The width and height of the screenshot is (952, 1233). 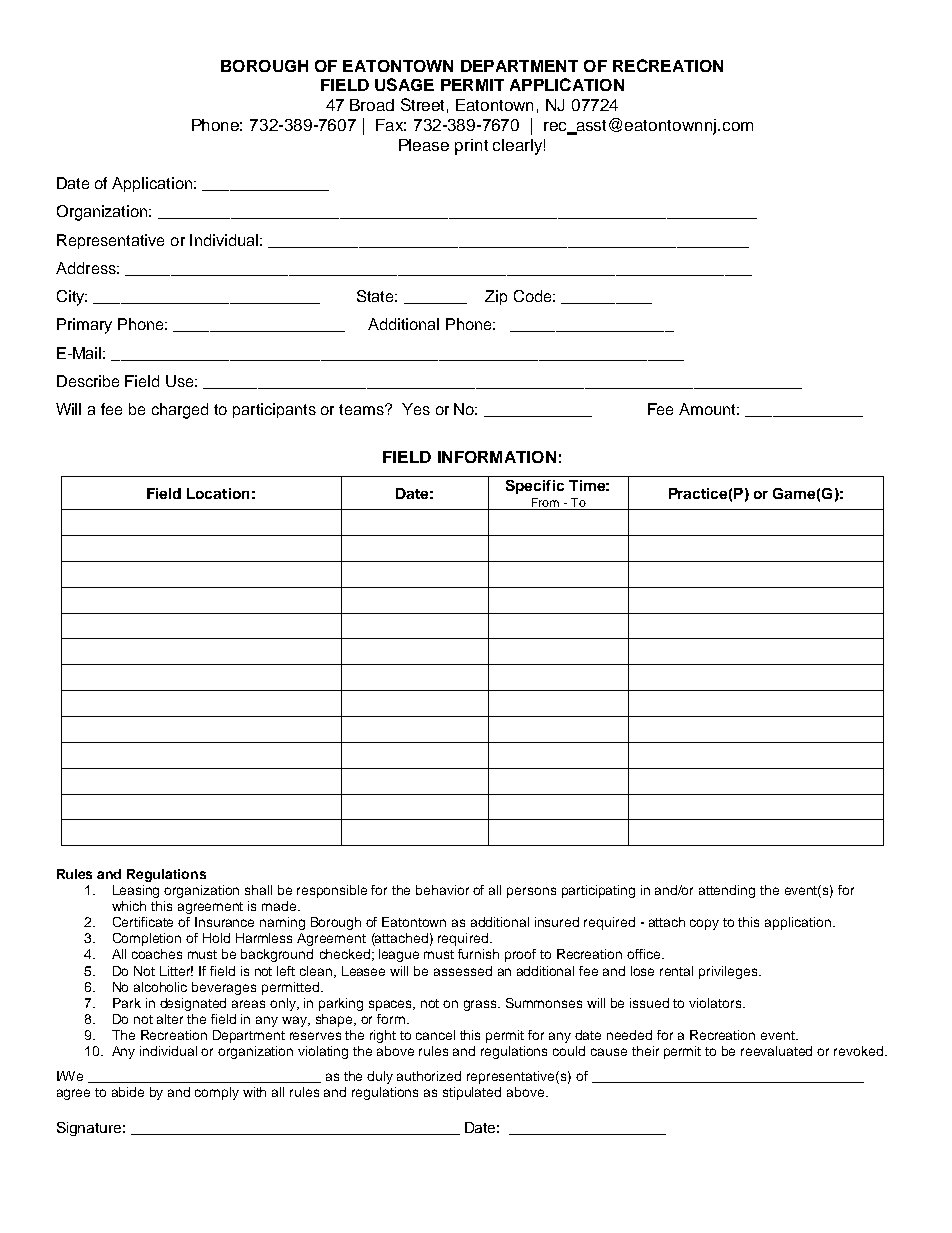 I want to click on abide, so click(x=128, y=1092).
